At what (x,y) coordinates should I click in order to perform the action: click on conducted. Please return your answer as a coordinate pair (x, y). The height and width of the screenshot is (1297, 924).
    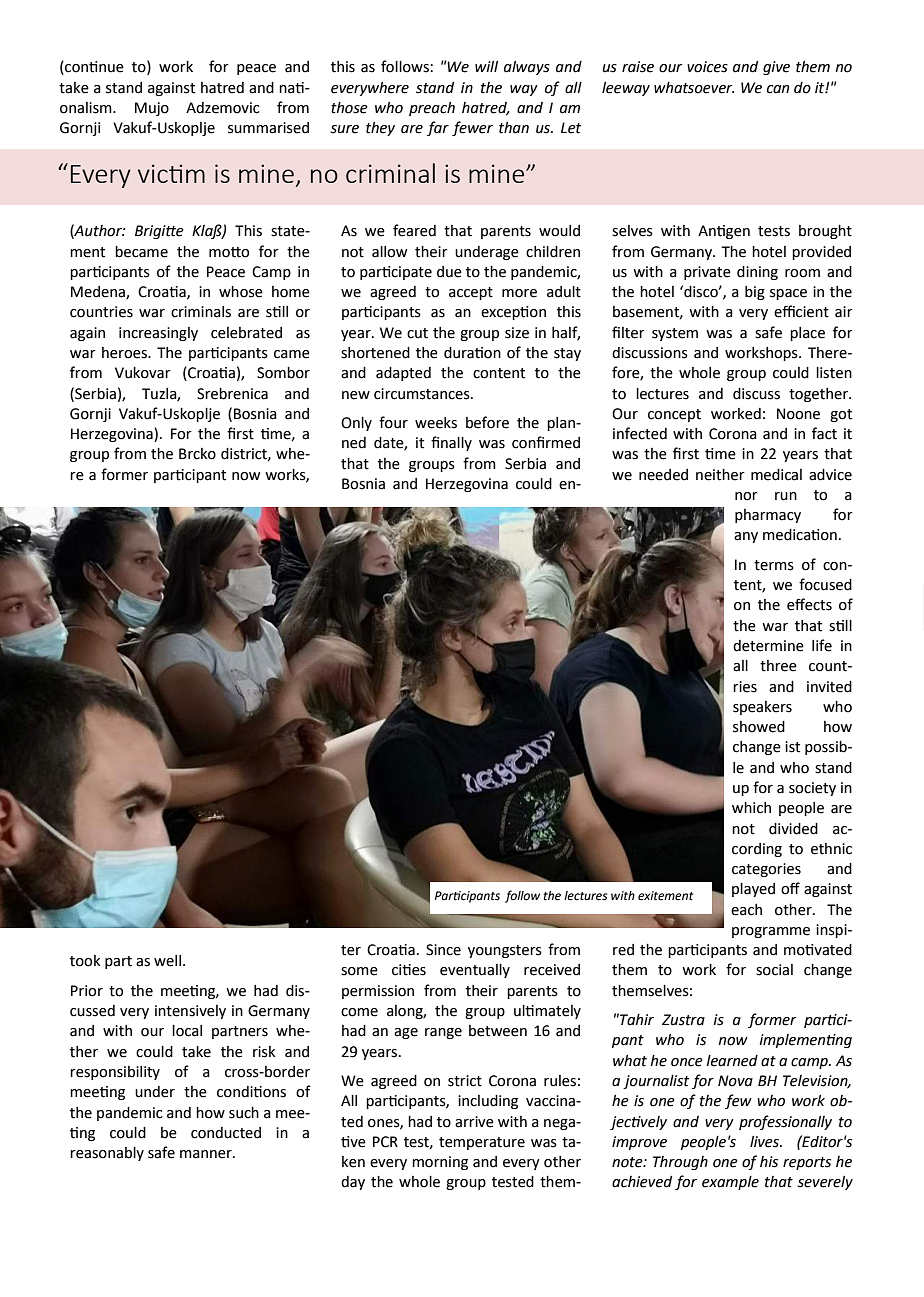
    Looking at the image, I should click on (226, 1133).
